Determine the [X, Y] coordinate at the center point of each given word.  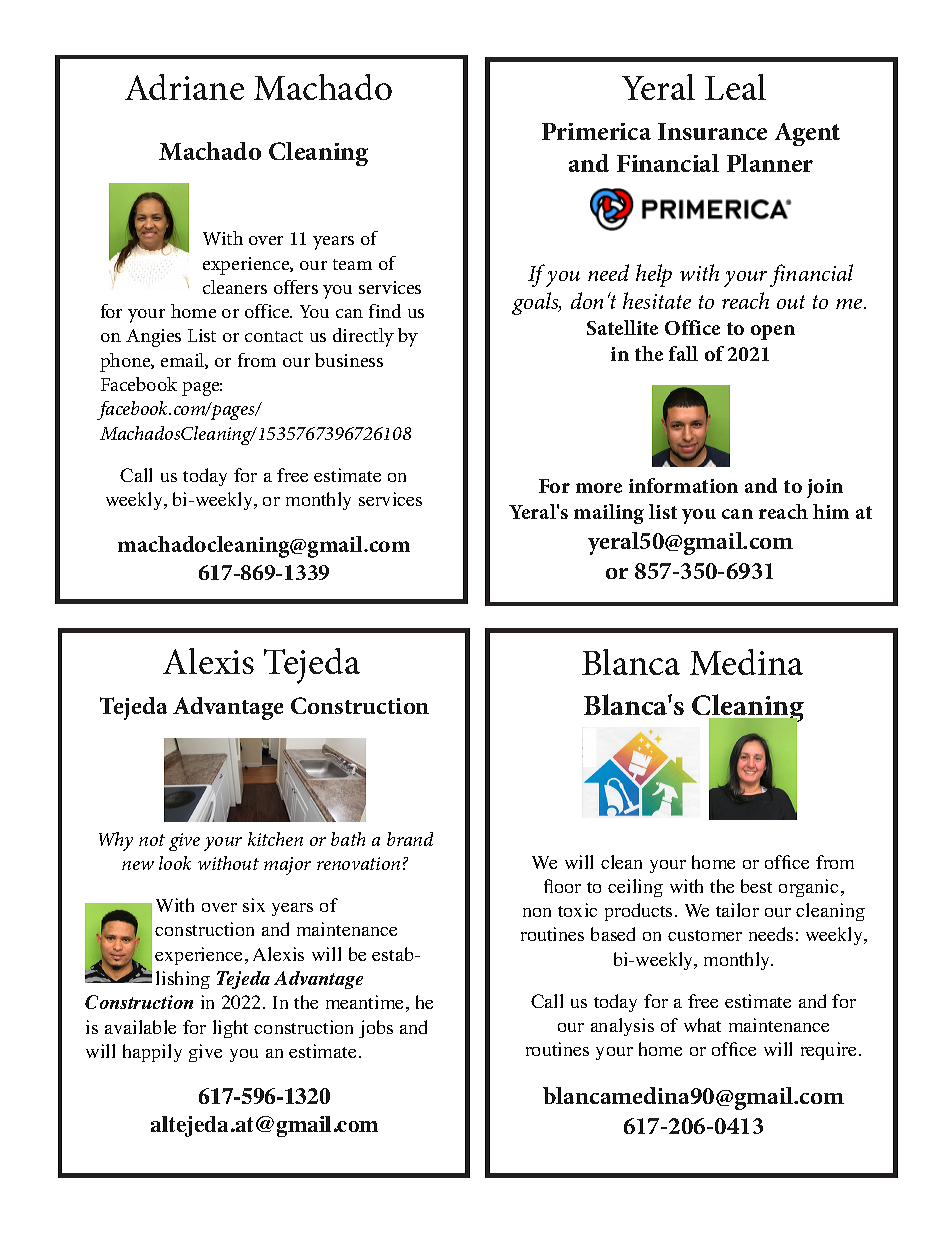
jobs [376, 1029]
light [230, 1029]
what [702, 1025]
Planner [770, 163]
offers [296, 287]
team [352, 264]
